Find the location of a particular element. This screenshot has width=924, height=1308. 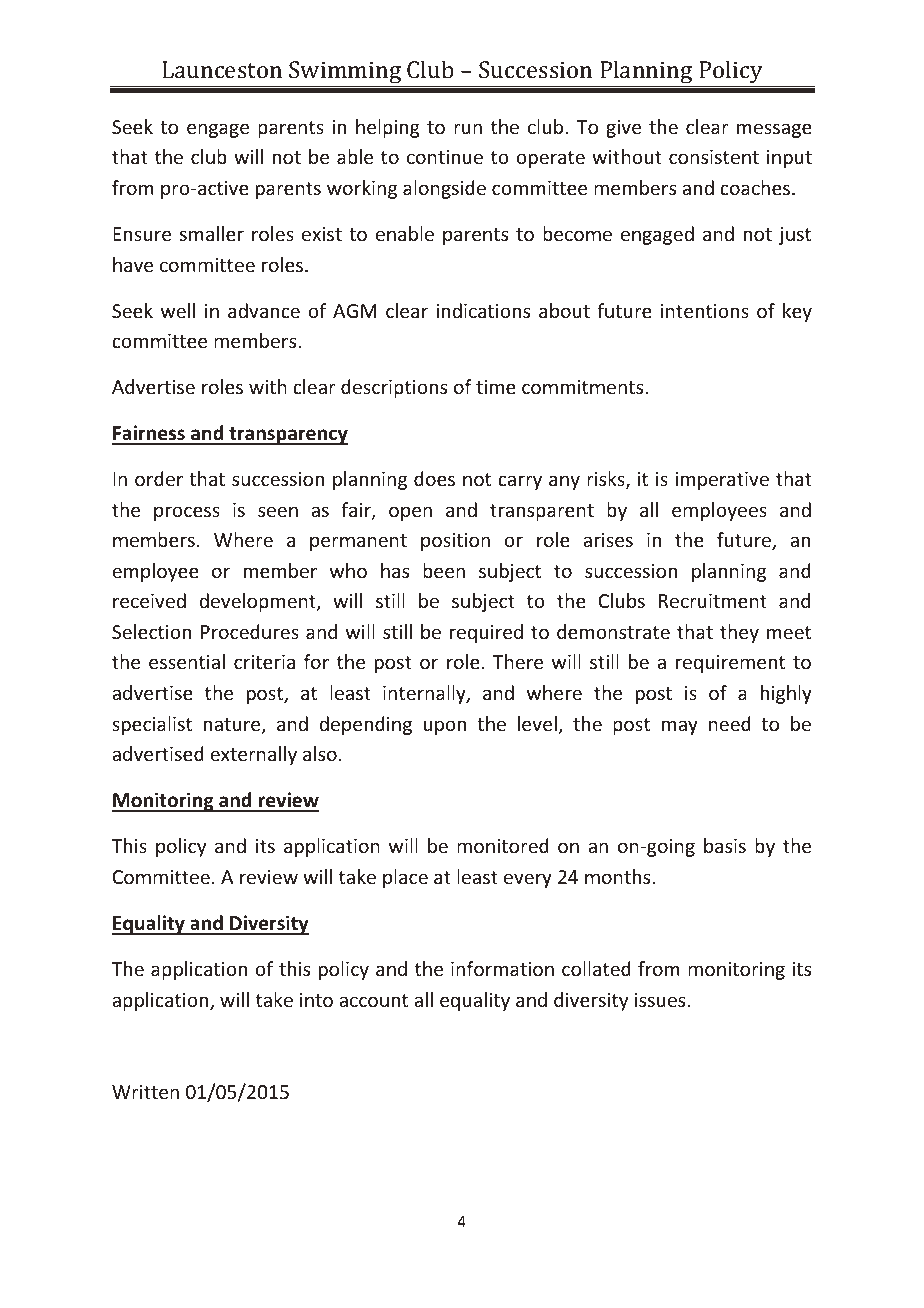

Launceston is located at coordinates (222, 69).
